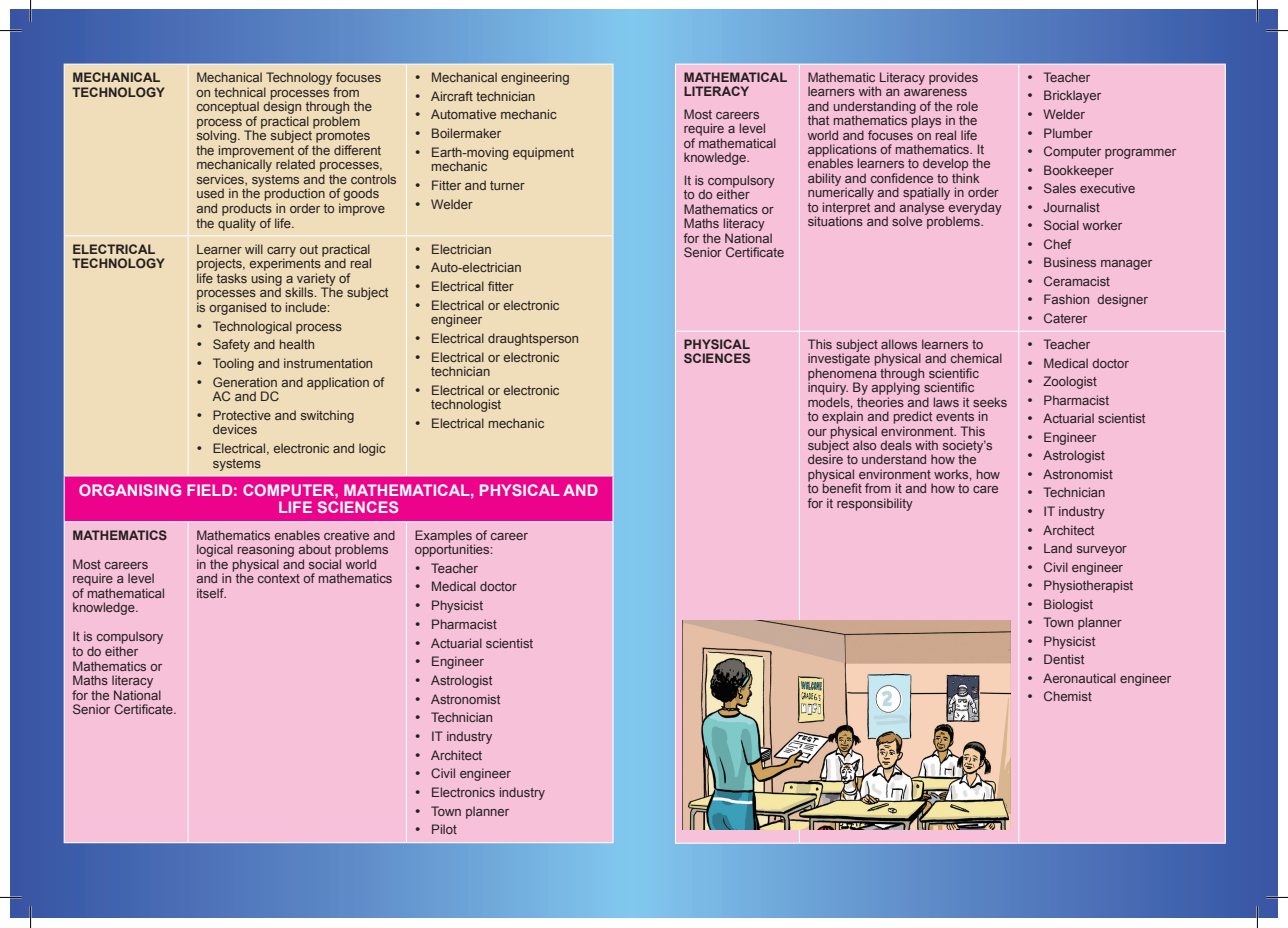 The width and height of the image is (1288, 928). What do you see at coordinates (444, 829) in the image?
I see `Pilot` at bounding box center [444, 829].
